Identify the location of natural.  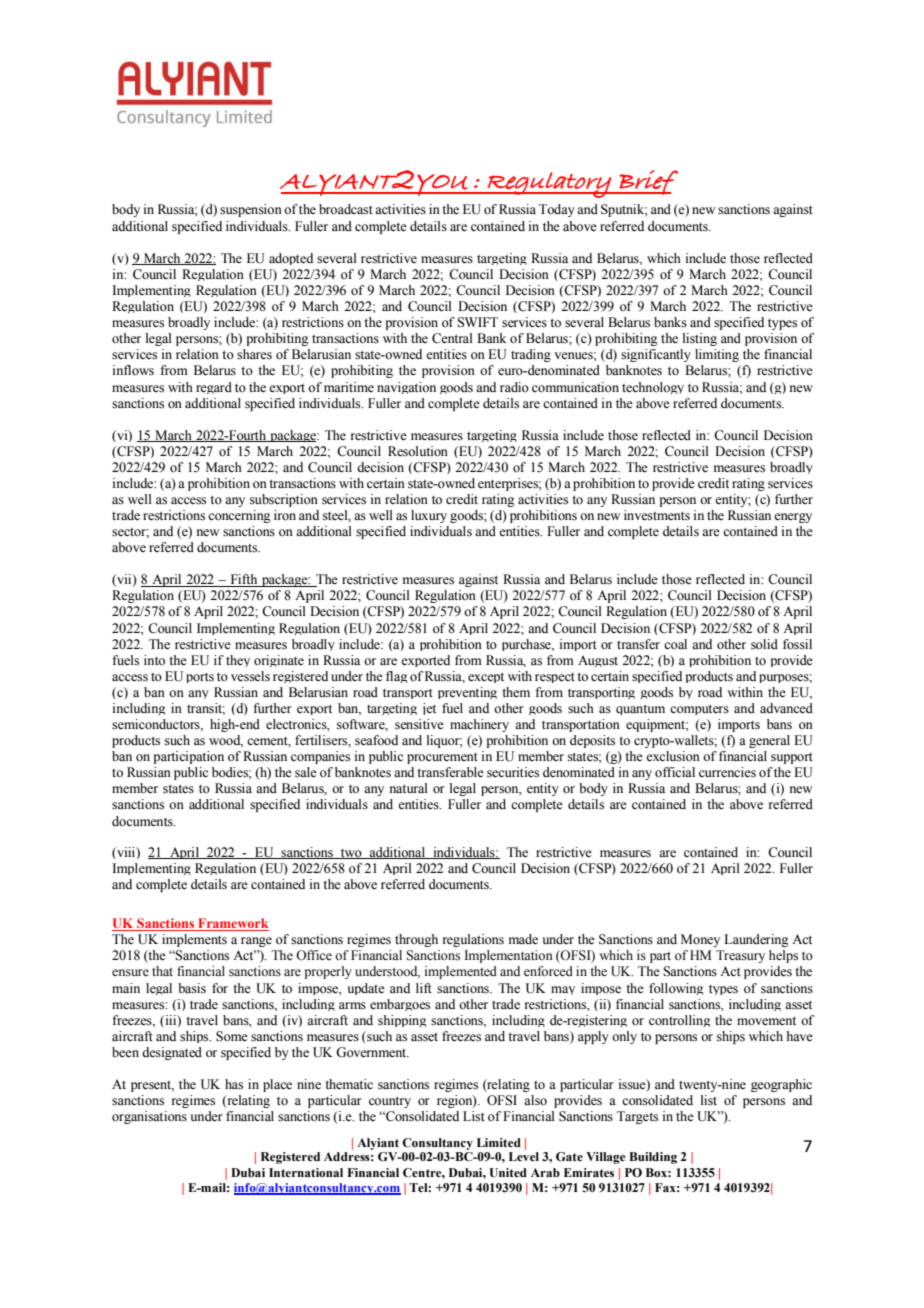
(409, 788).
